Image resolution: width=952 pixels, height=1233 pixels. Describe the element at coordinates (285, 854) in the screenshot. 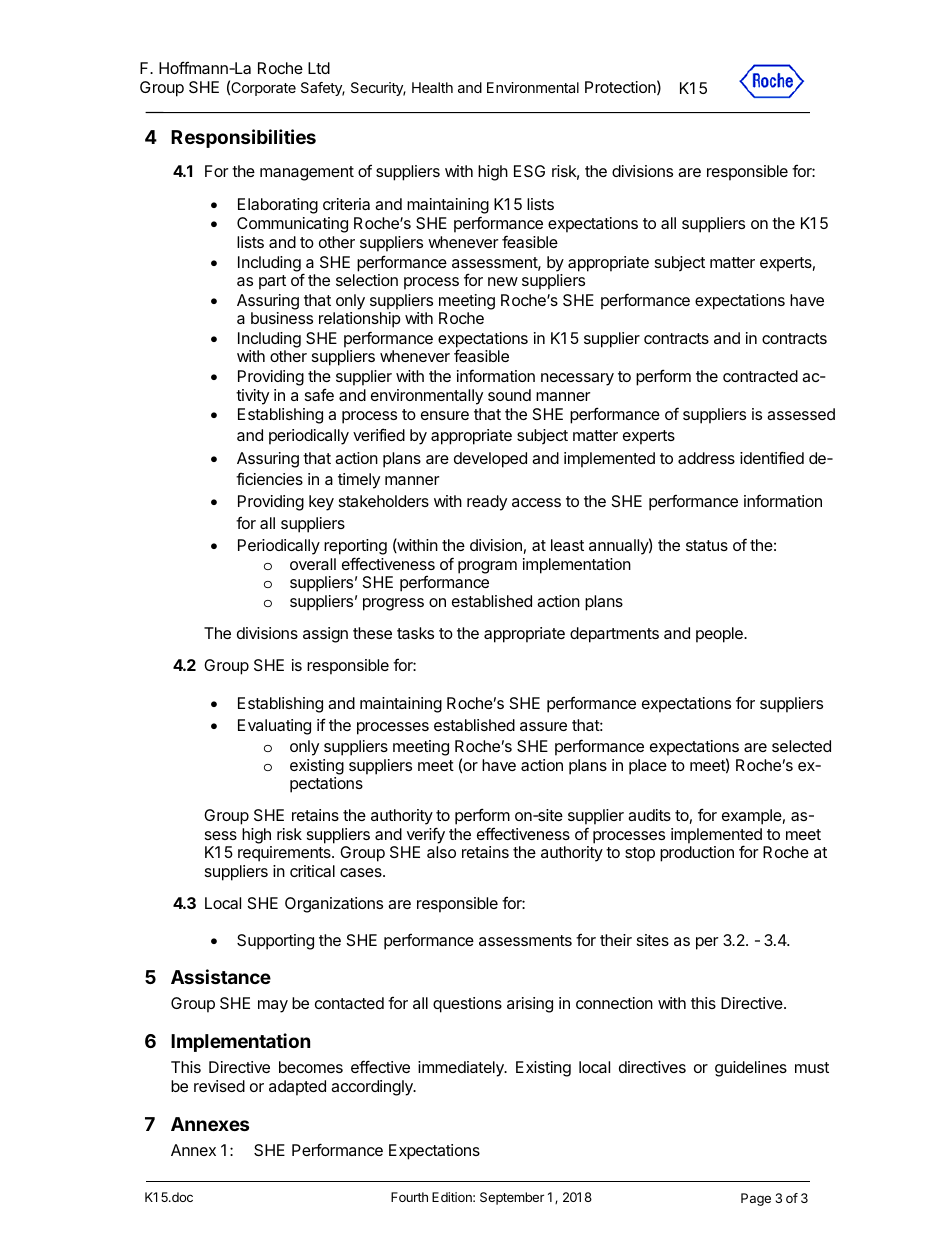

I see `requirements` at that location.
